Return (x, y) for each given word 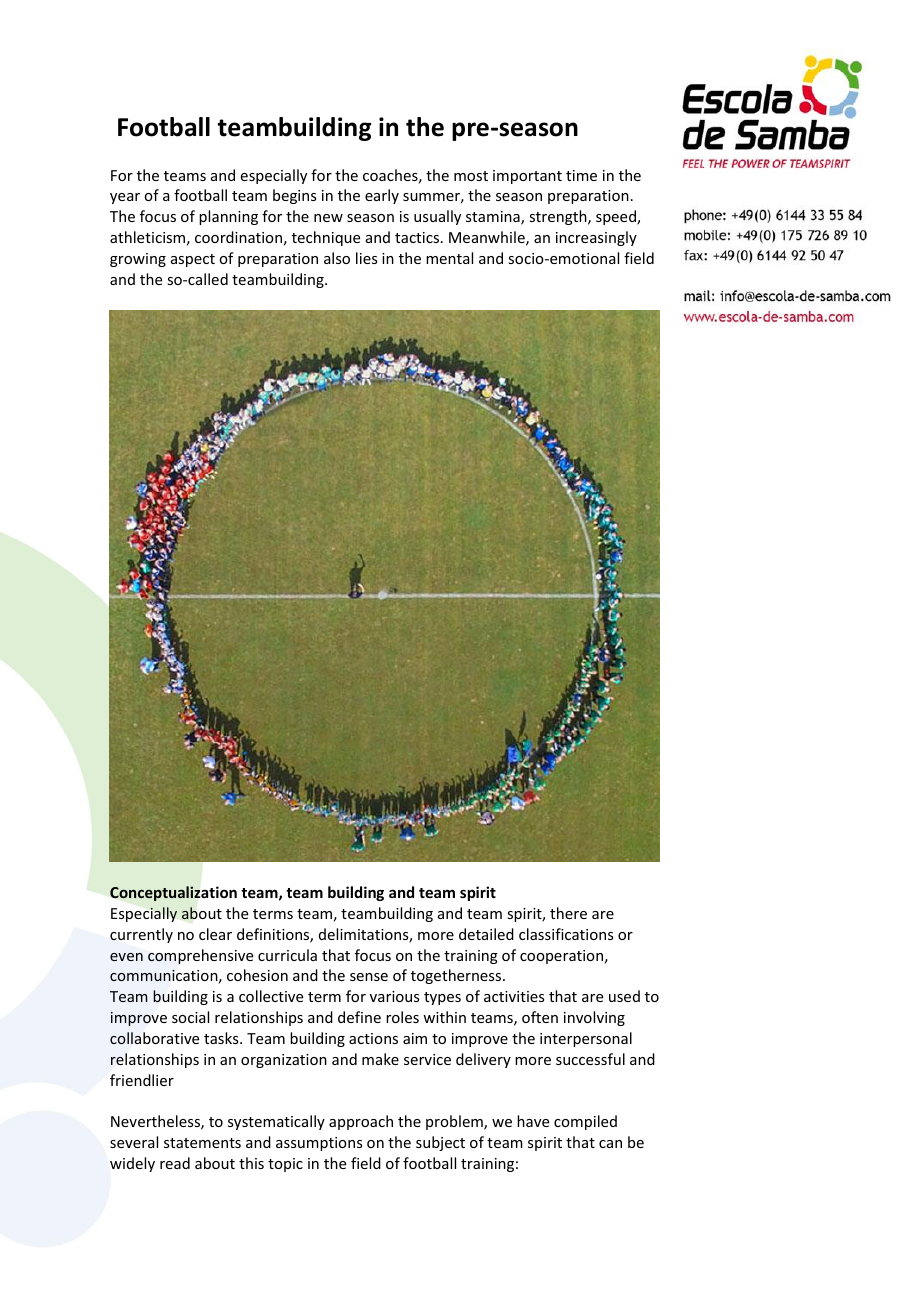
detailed (486, 934)
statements (202, 1143)
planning (228, 217)
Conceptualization (173, 893)
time (581, 175)
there (568, 913)
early (382, 196)
